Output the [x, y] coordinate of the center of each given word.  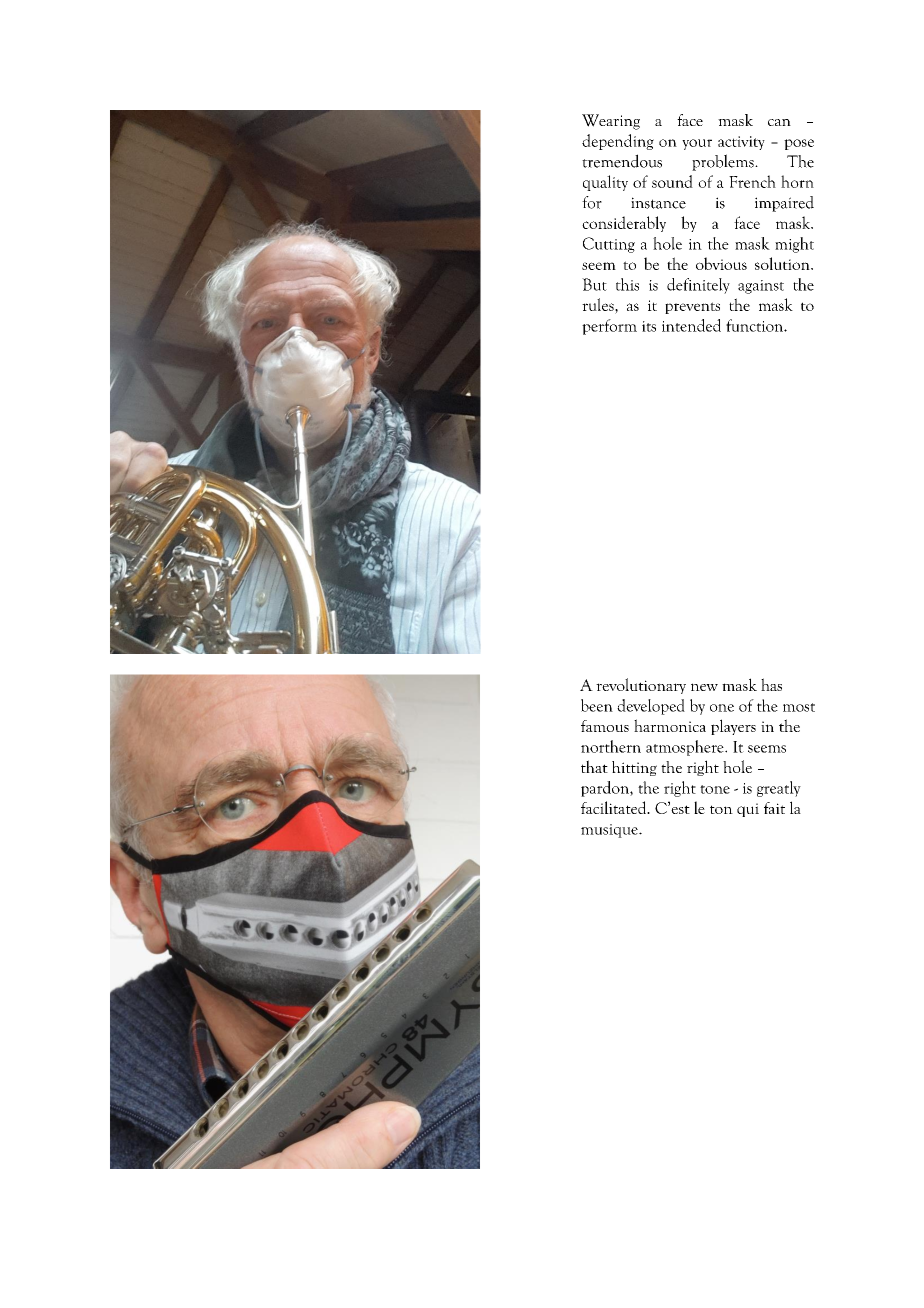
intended [691, 325]
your [697, 144]
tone [715, 789]
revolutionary [641, 686]
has [771, 684]
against [761, 287]
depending [618, 142]
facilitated [615, 807]
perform [609, 327]
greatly [779, 789]
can [779, 122]
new [704, 687]
